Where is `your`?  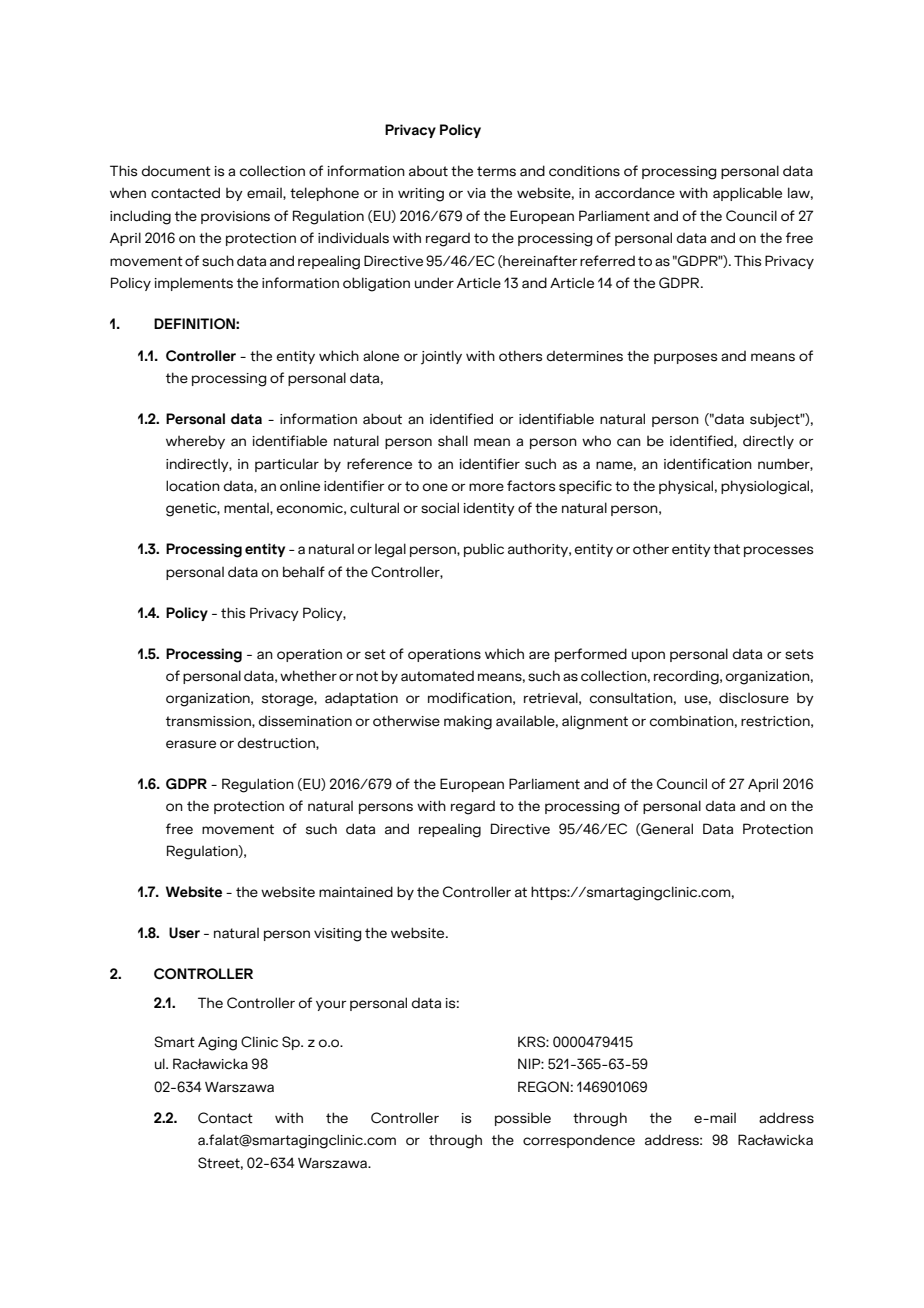
your is located at coordinates (331, 1005).
